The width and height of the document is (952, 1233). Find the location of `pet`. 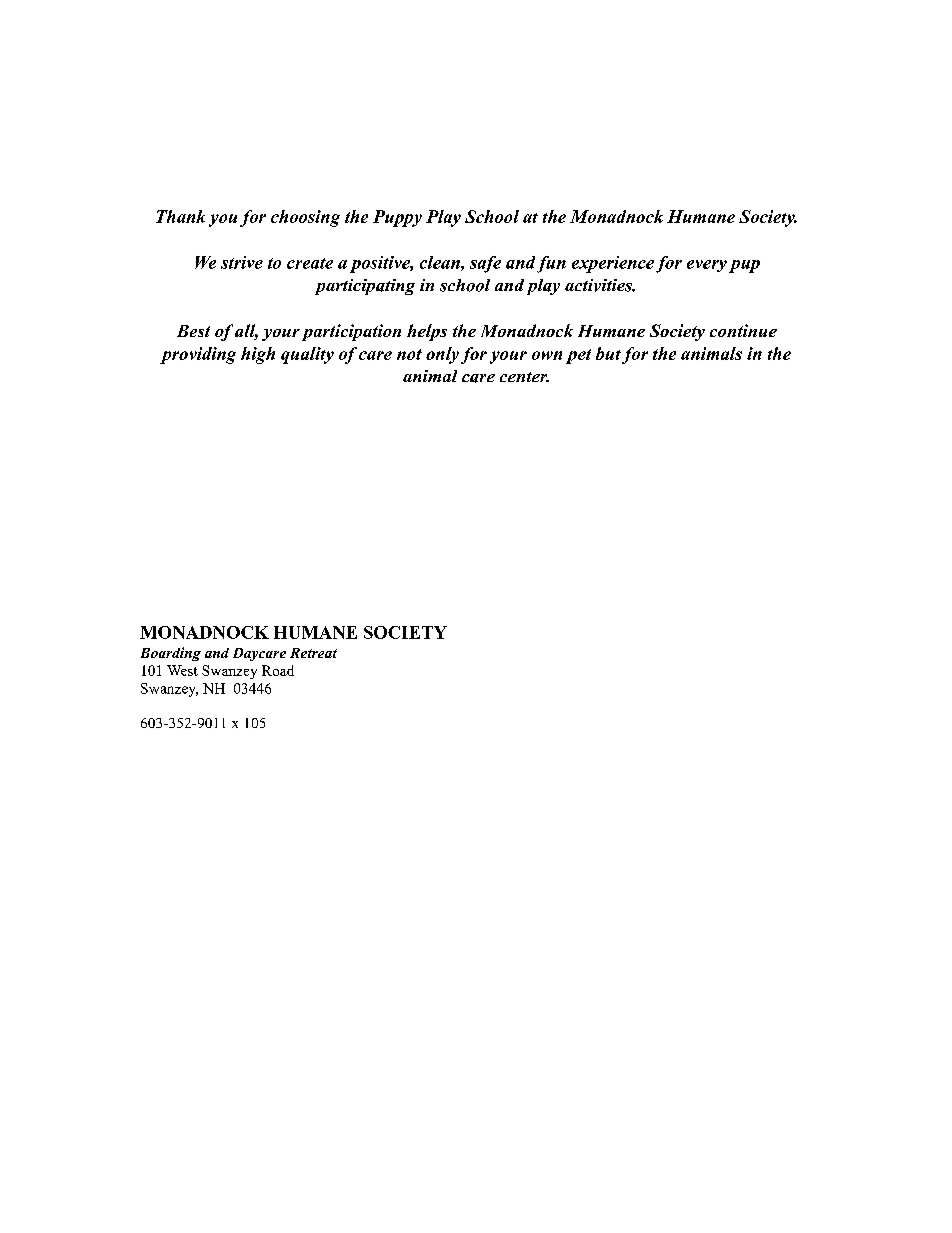

pet is located at coordinates (578, 356).
